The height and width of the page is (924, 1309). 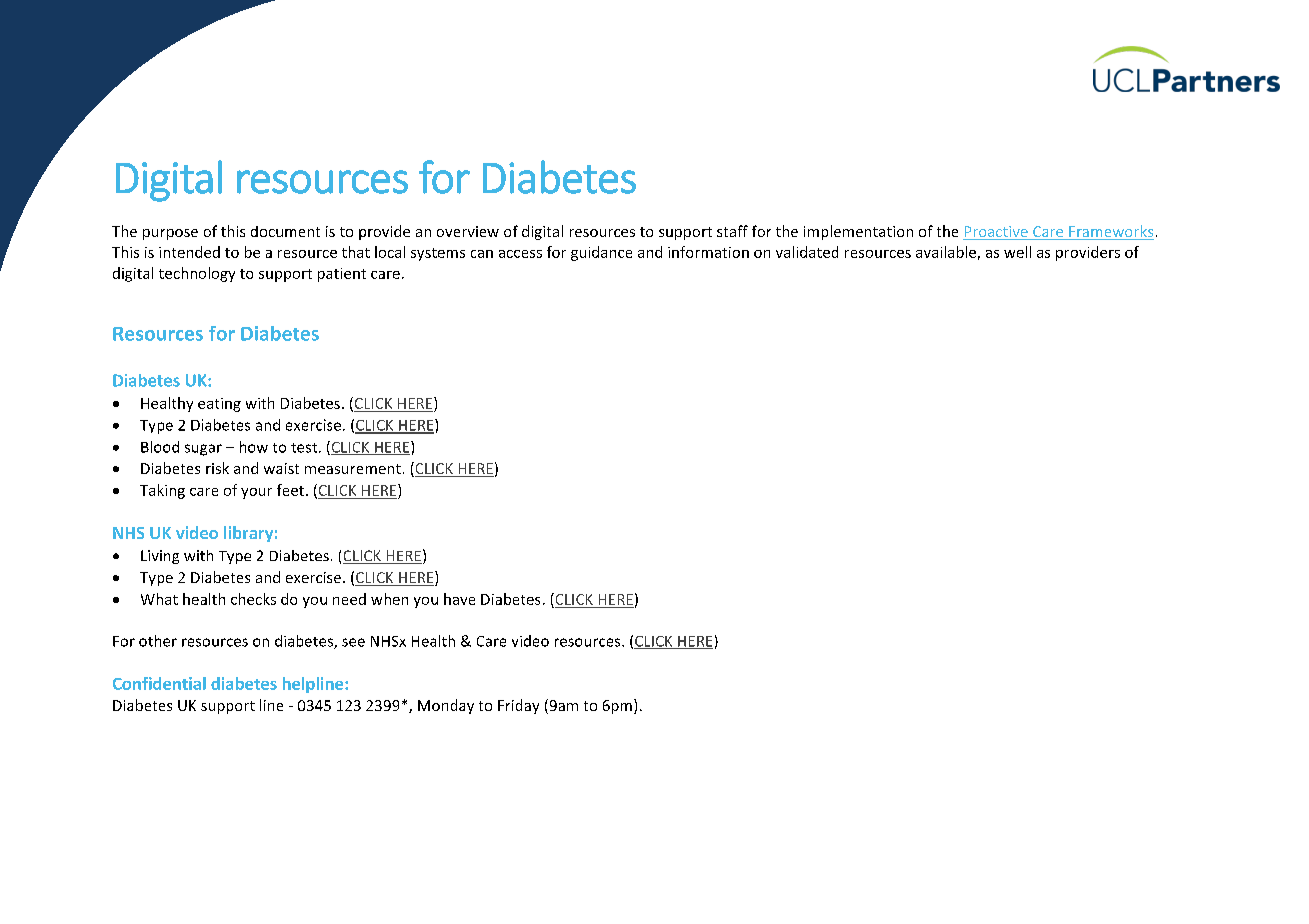 I want to click on well, so click(x=1017, y=252).
